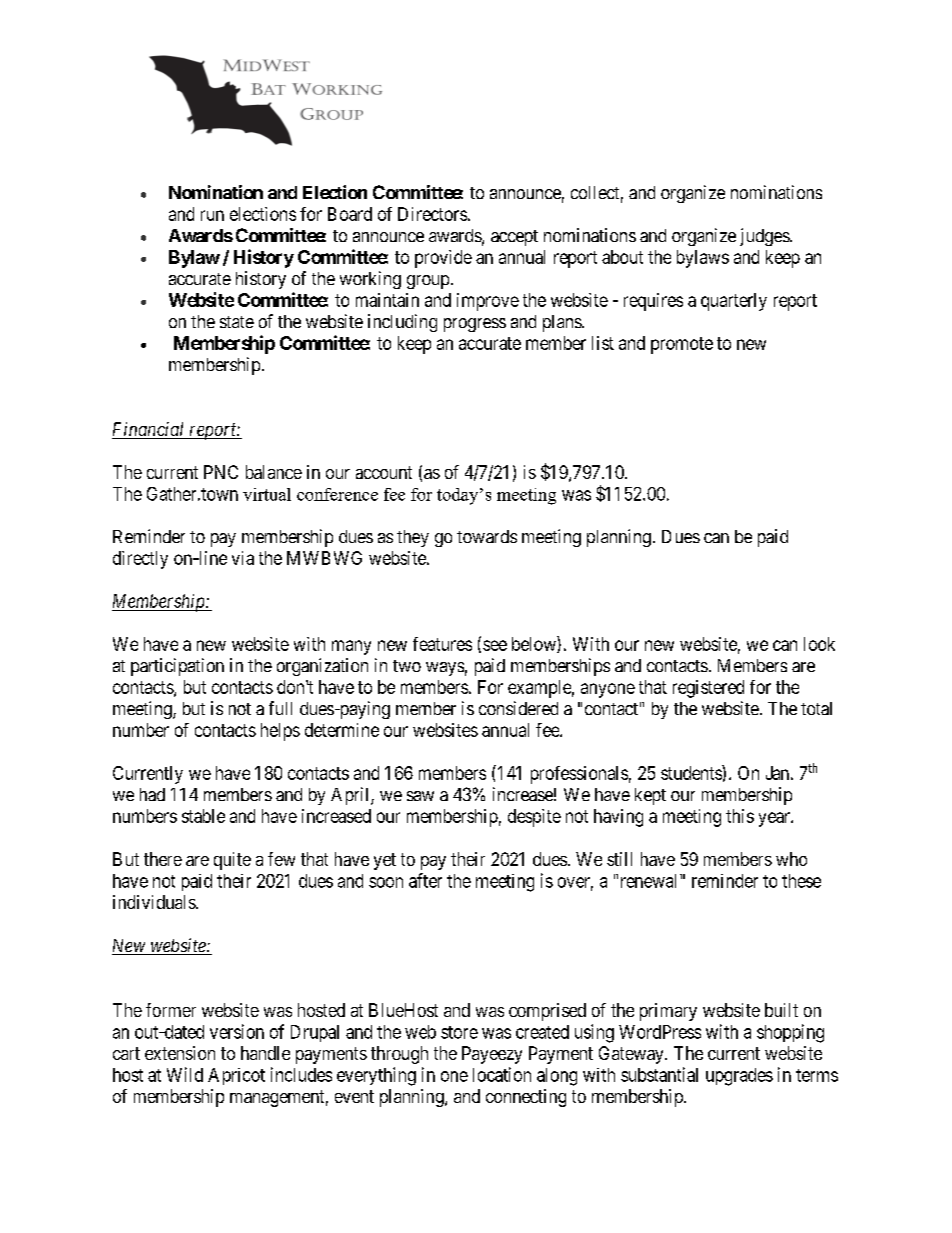 The width and height of the page is (952, 1233). Describe the element at coordinates (765, 237) in the page. I see `judges` at that location.
